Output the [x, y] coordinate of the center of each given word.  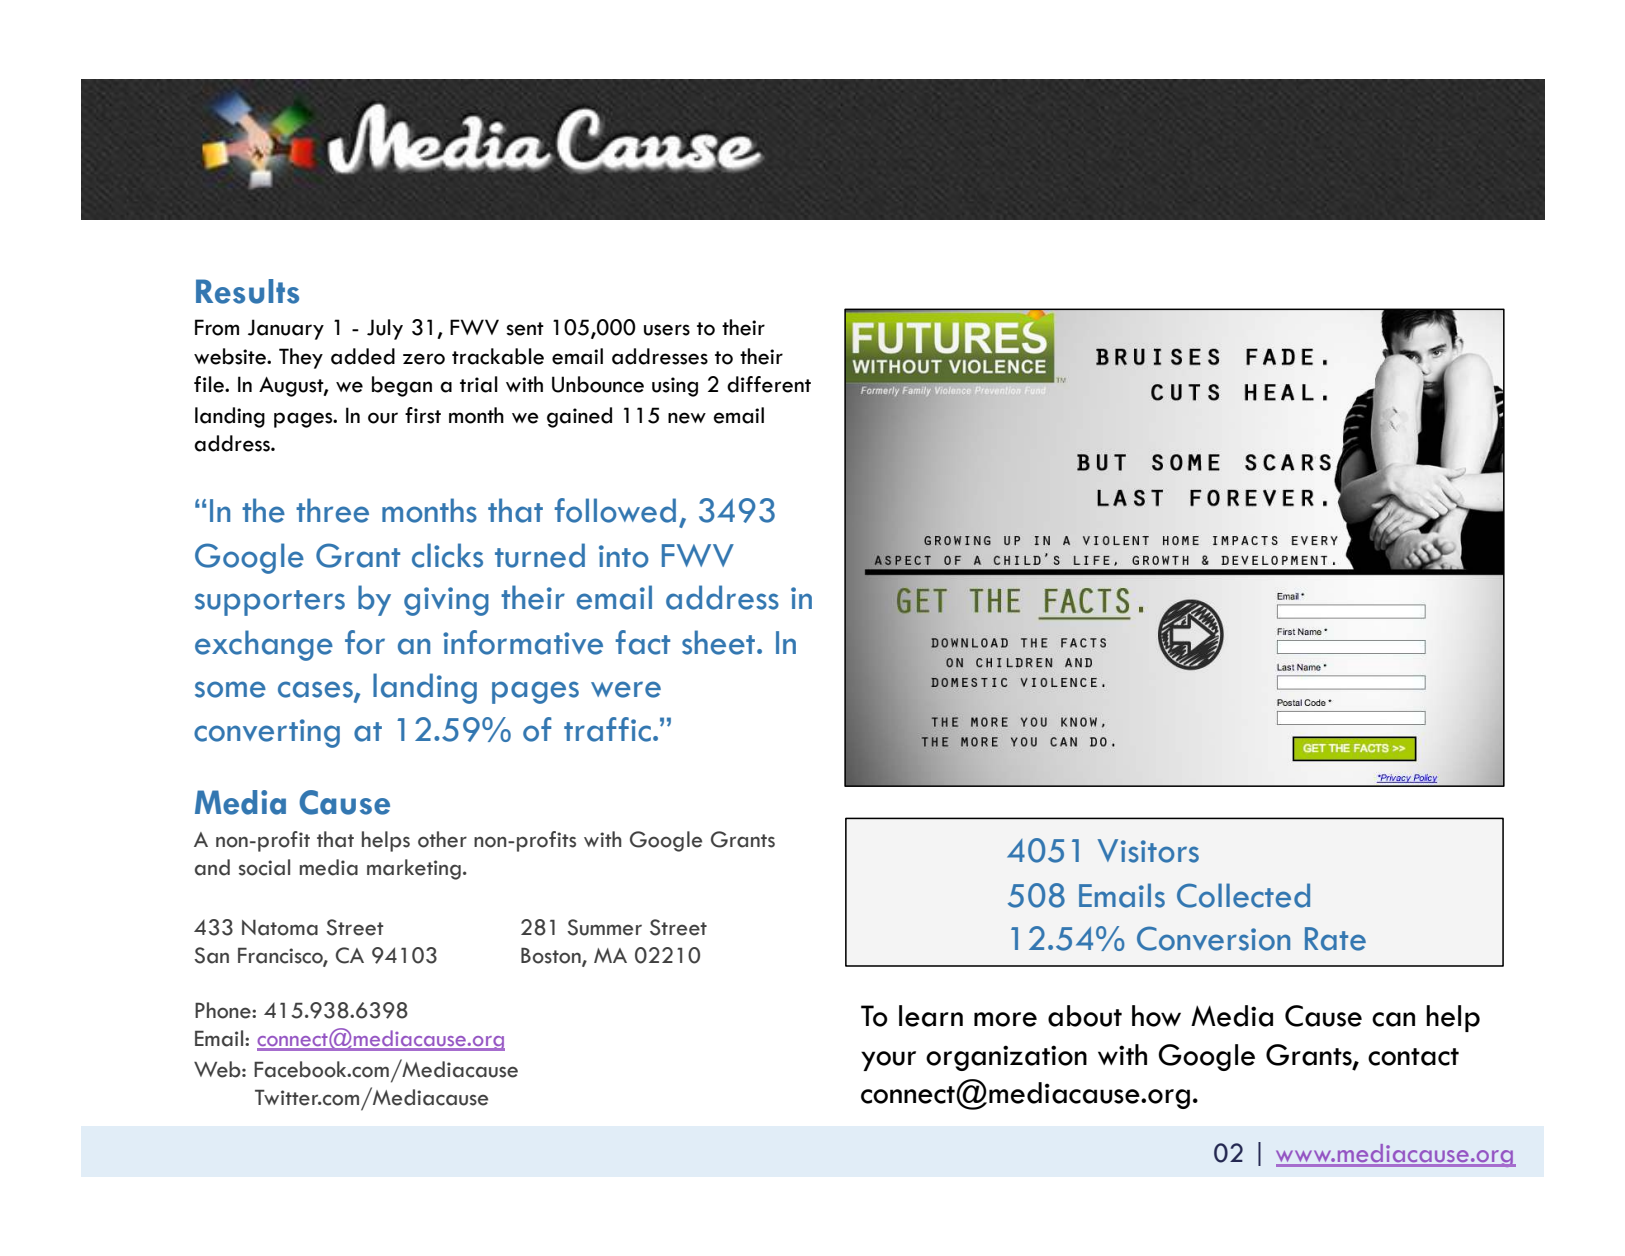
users [667, 330]
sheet [720, 642]
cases [316, 690]
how [1156, 1016]
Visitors [1148, 851]
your [888, 1061]
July [385, 329]
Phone [224, 1010]
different [769, 384]
